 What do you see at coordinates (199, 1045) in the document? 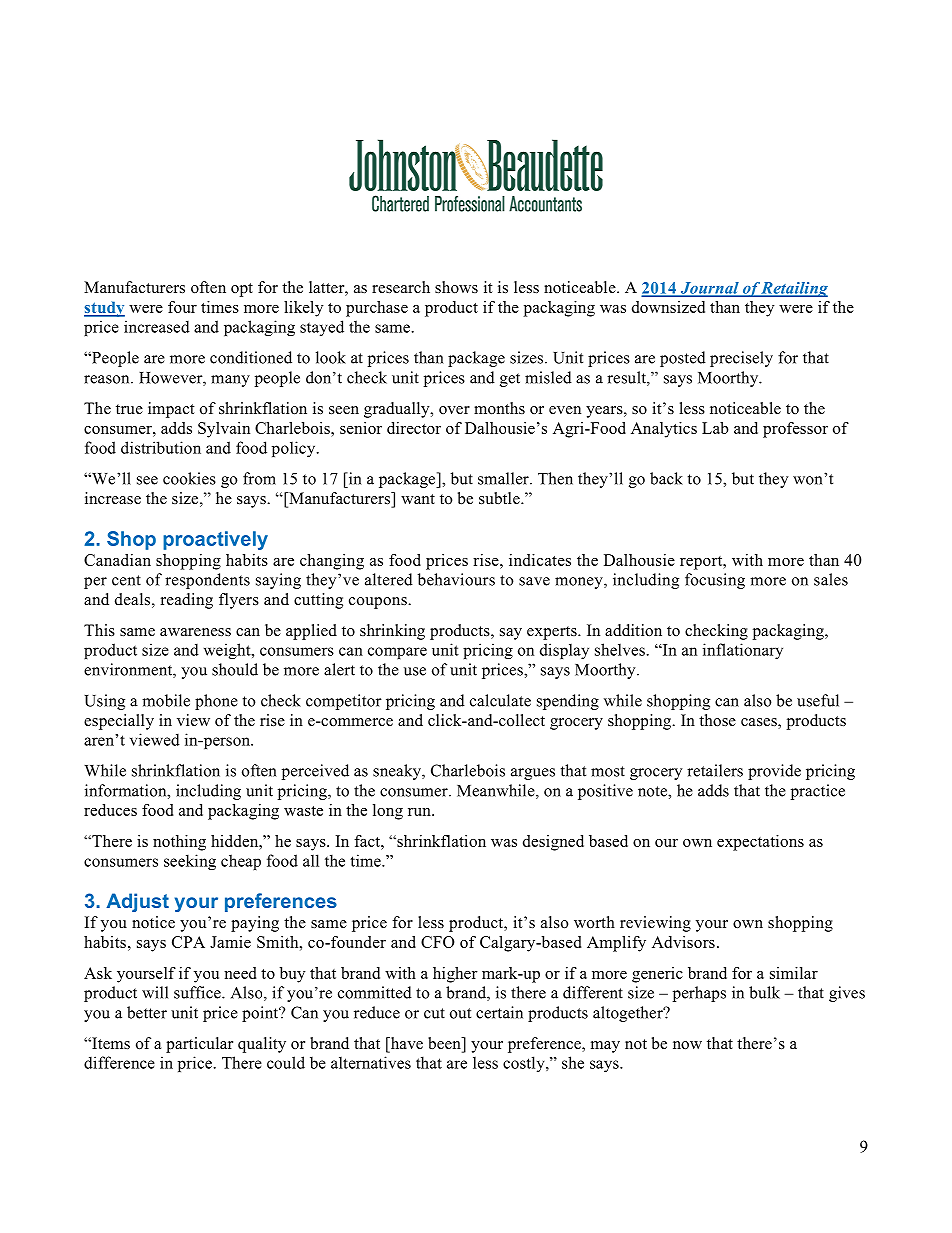
I see `particular` at bounding box center [199, 1045].
